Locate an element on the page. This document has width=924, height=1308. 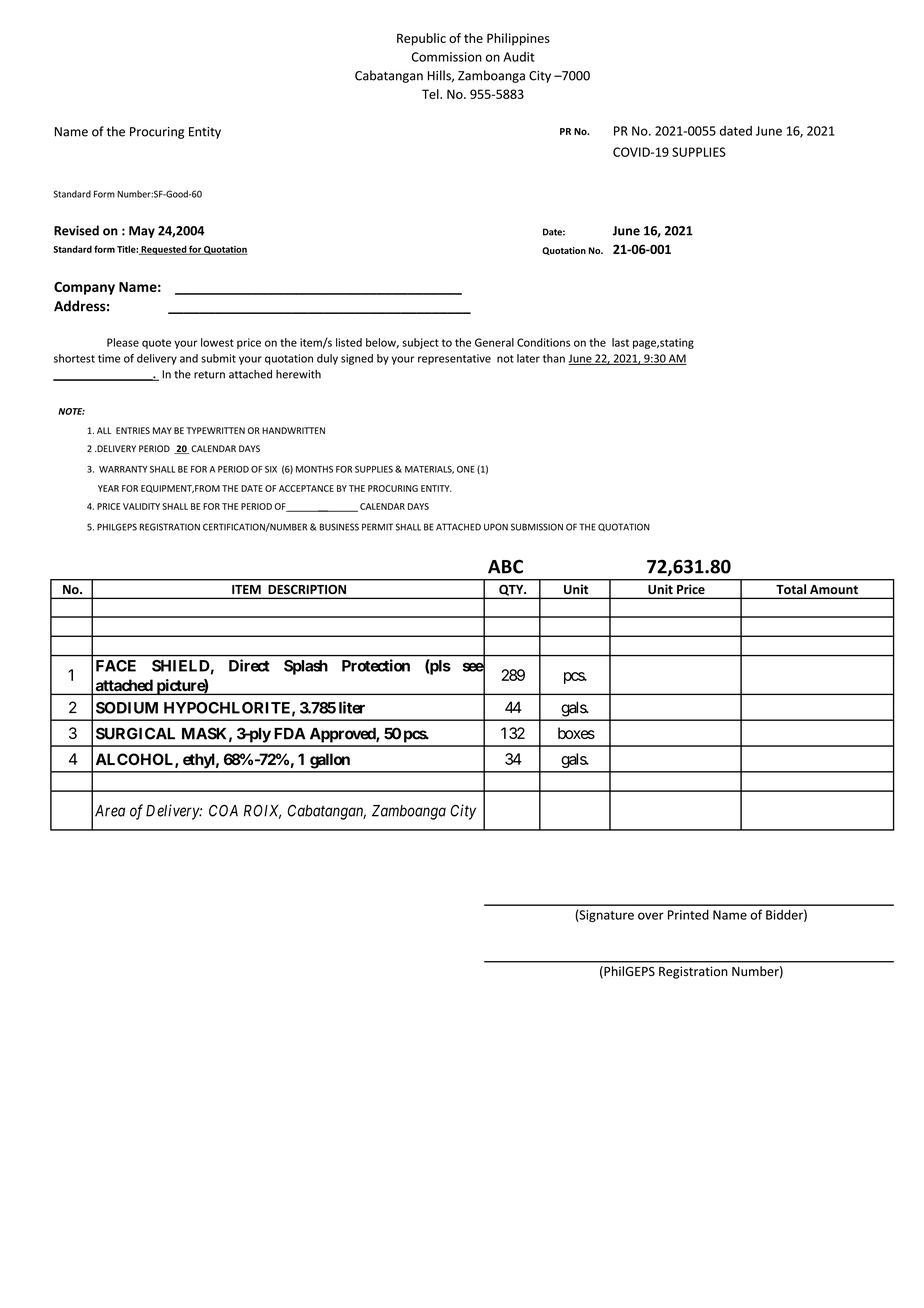
SUBMISSION is located at coordinates (537, 527).
